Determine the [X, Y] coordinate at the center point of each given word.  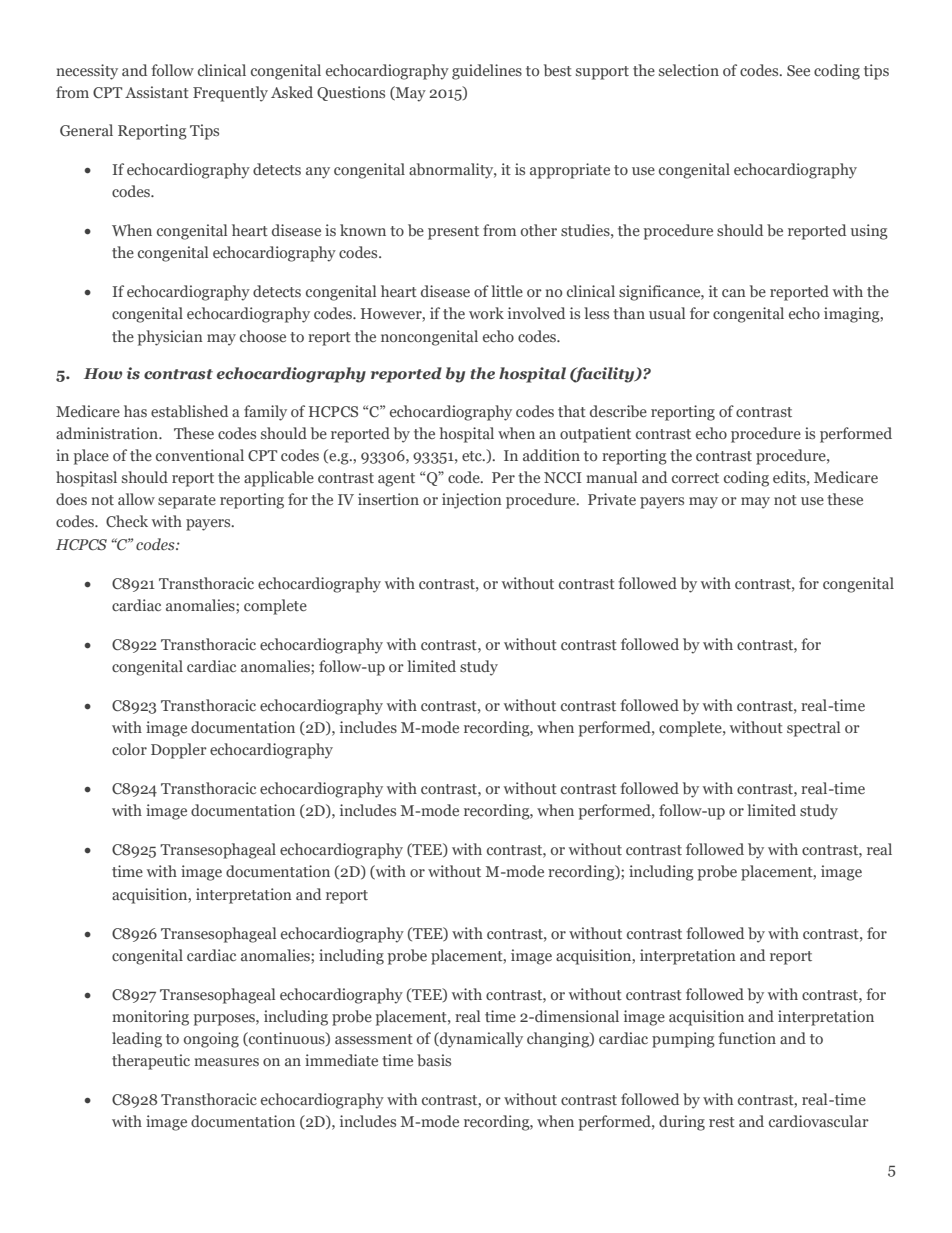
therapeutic [151, 1062]
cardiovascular [819, 1121]
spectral [813, 729]
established [189, 411]
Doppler [179, 751]
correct [695, 478]
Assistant [157, 92]
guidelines [487, 72]
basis [434, 1060]
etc [473, 456]
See [798, 70]
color [129, 749]
